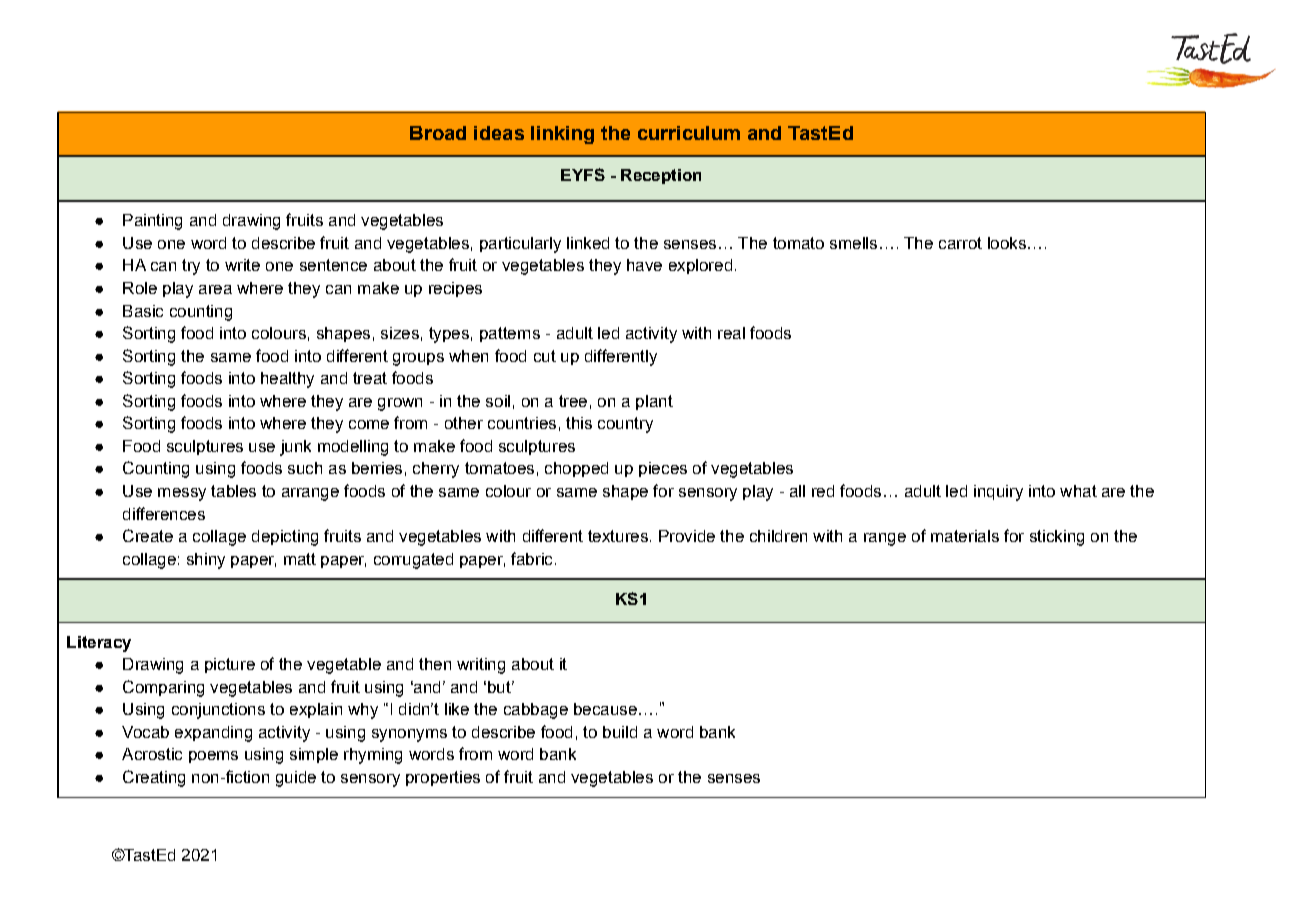 The image size is (1307, 924). Describe the element at coordinates (215, 289) in the screenshot. I see `area` at that location.
